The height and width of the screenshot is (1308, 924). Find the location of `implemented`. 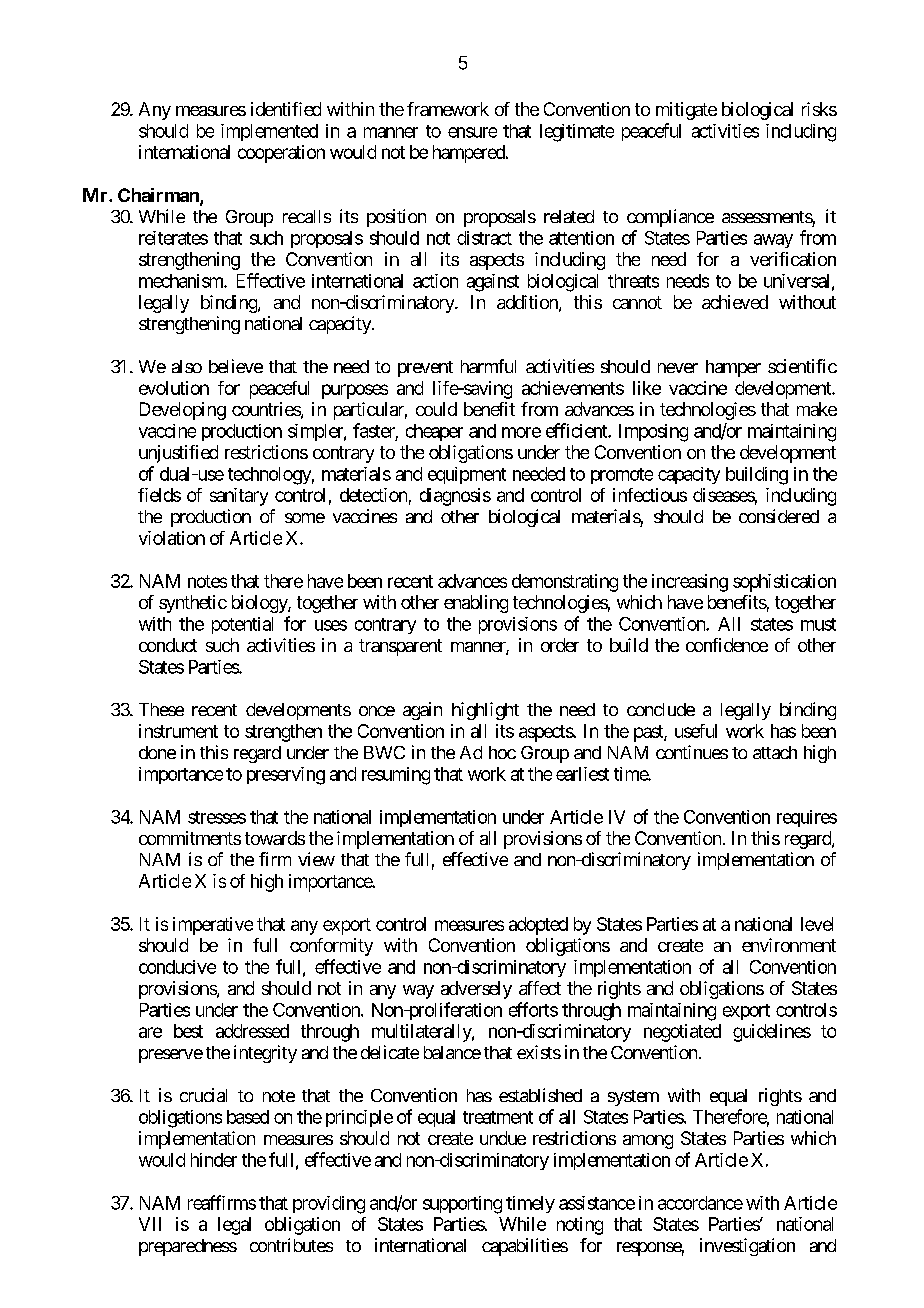

implemented is located at coordinates (269, 132).
